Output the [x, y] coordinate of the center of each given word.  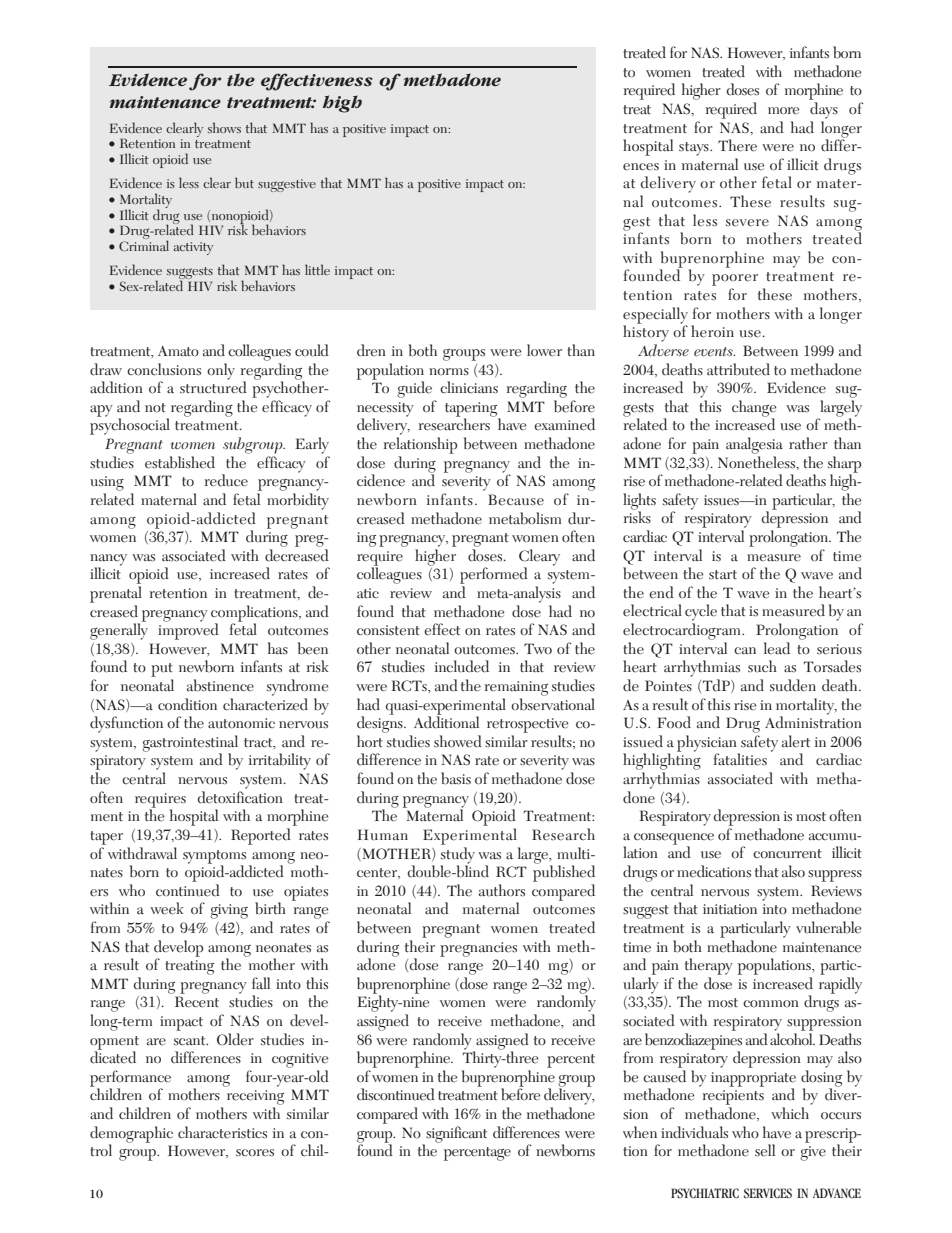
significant [455, 1135]
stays [695, 149]
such [762, 666]
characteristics [222, 1132]
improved [188, 630]
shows [224, 127]
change [754, 409]
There [737, 145]
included [462, 666]
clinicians [469, 387]
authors [502, 890]
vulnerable [828, 927]
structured [213, 386]
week [167, 908]
